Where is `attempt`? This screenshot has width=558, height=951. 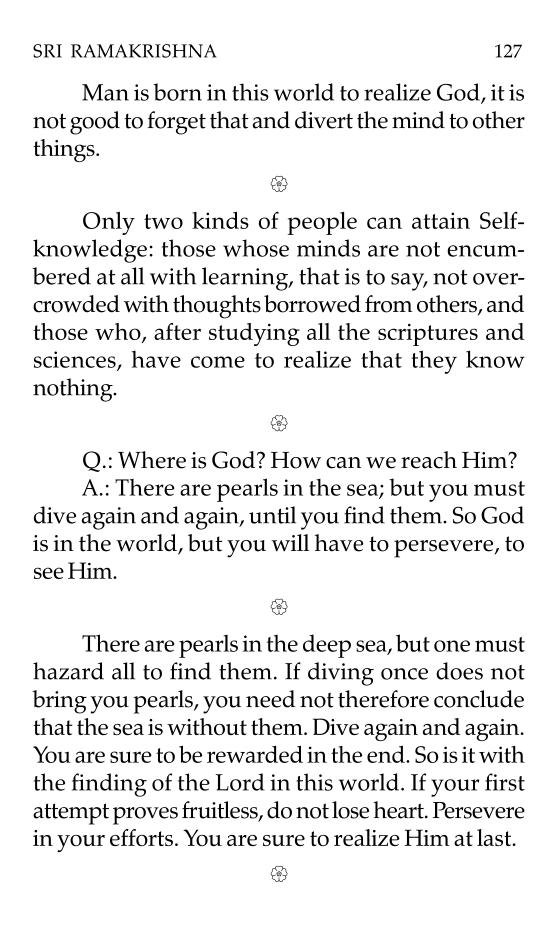 attempt is located at coordinates (71, 814).
